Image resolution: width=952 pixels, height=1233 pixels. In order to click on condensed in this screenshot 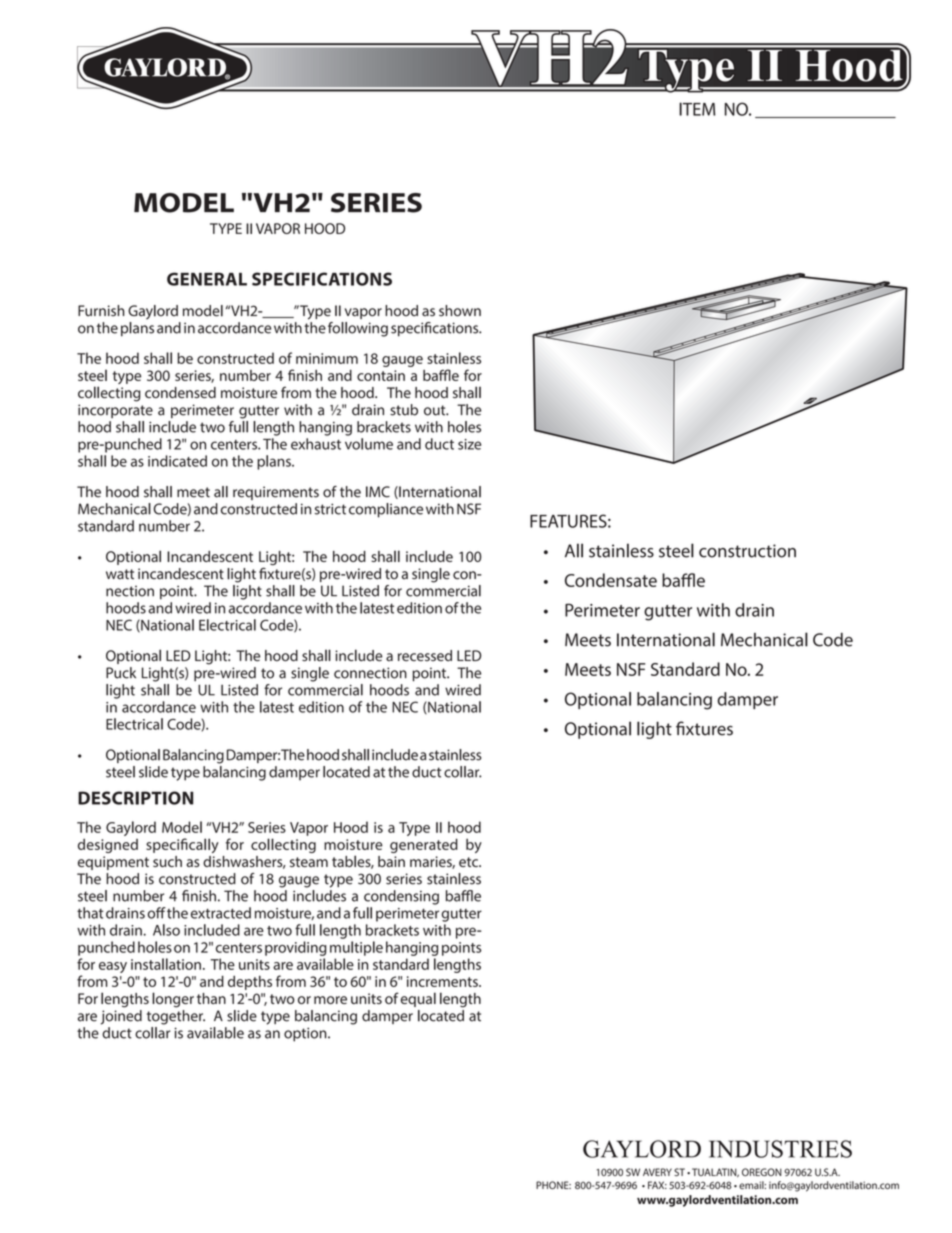, I will do `click(180, 393)`.
